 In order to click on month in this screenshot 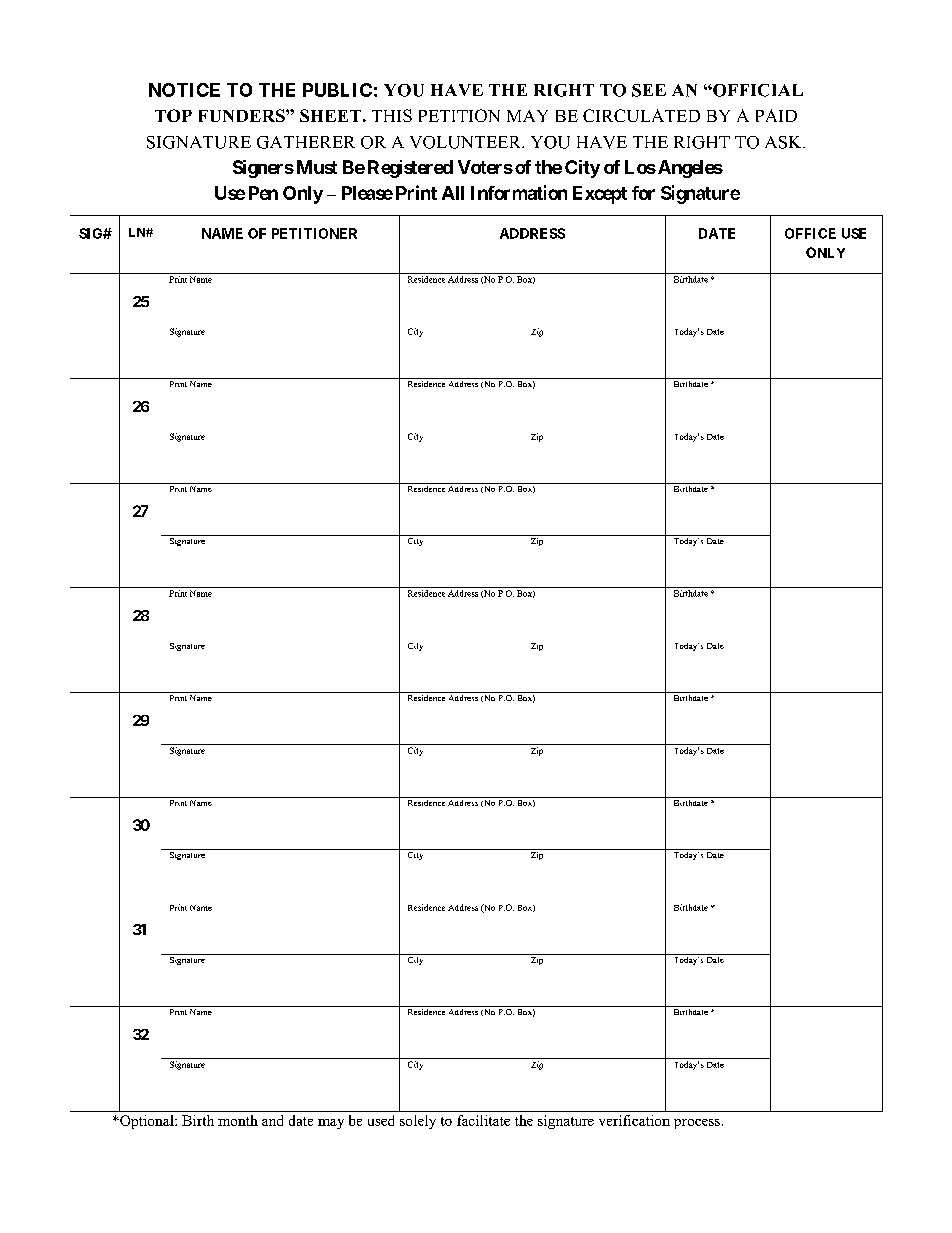, I will do `click(238, 1120)`.
